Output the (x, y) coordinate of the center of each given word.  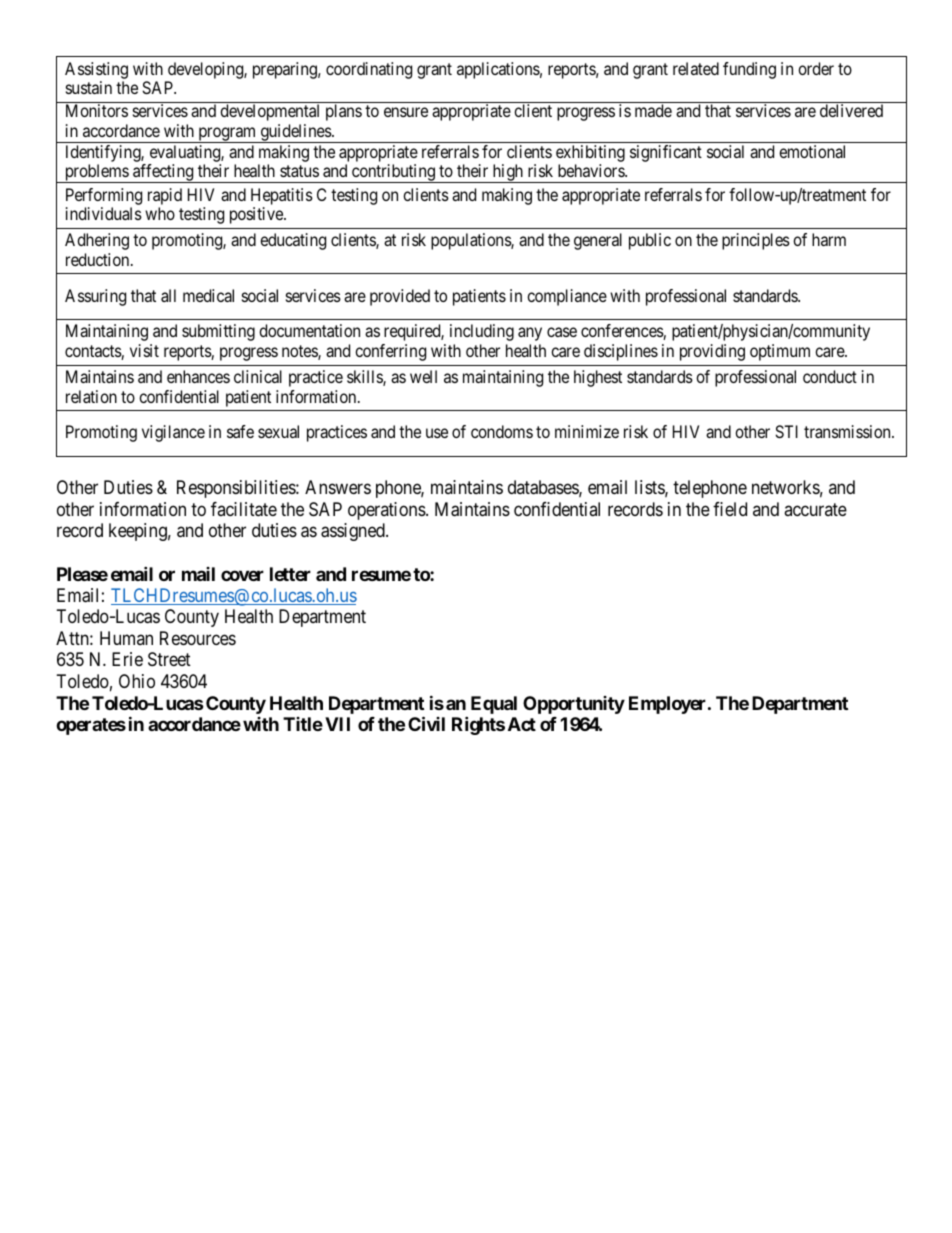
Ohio (137, 681)
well (423, 376)
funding (749, 70)
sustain (89, 87)
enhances (198, 376)
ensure (406, 112)
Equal (494, 705)
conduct (830, 376)
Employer (669, 705)
